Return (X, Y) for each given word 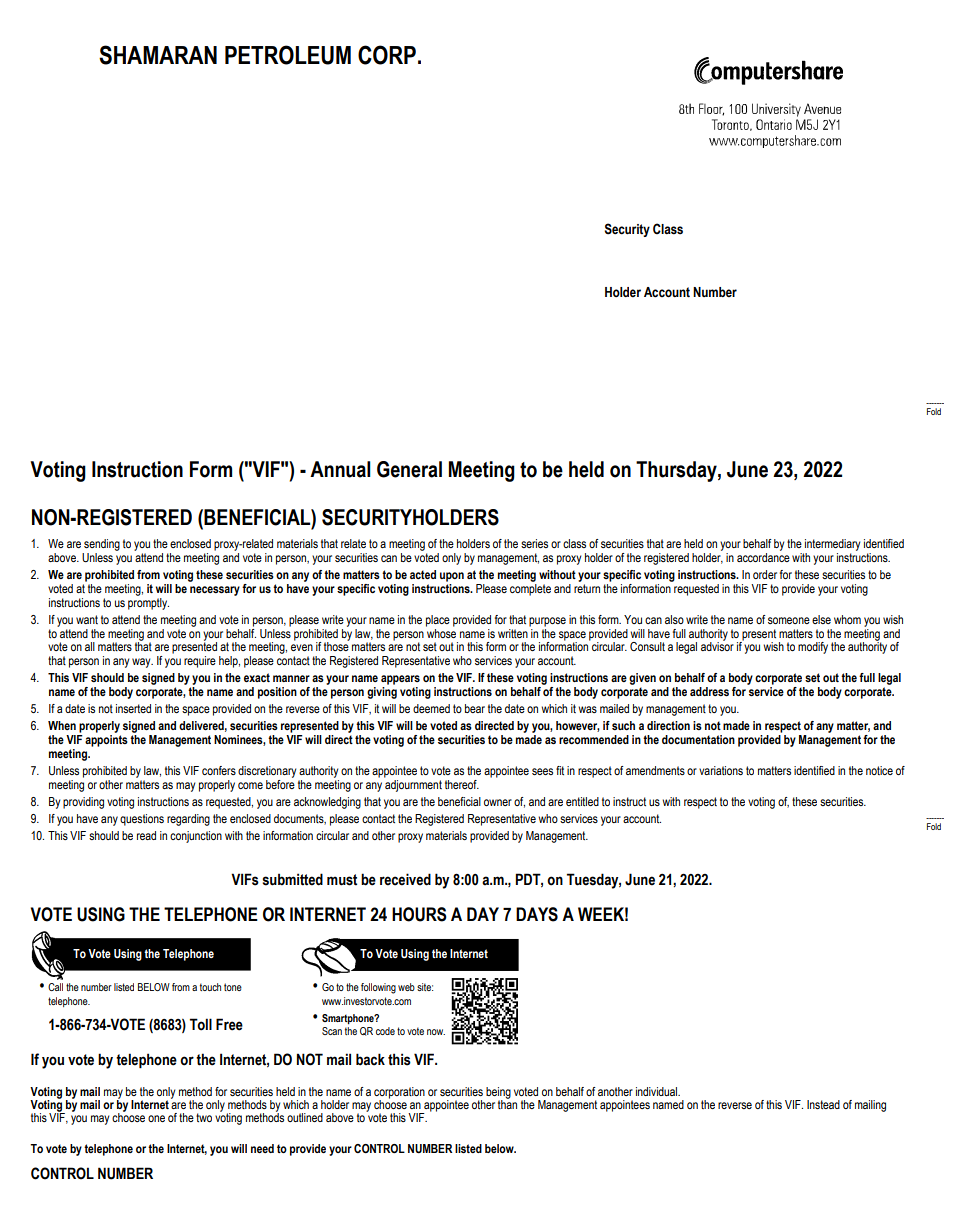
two (204, 1117)
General (409, 469)
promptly (148, 602)
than (507, 1103)
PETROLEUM (288, 55)
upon (452, 577)
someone (789, 620)
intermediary (831, 546)
